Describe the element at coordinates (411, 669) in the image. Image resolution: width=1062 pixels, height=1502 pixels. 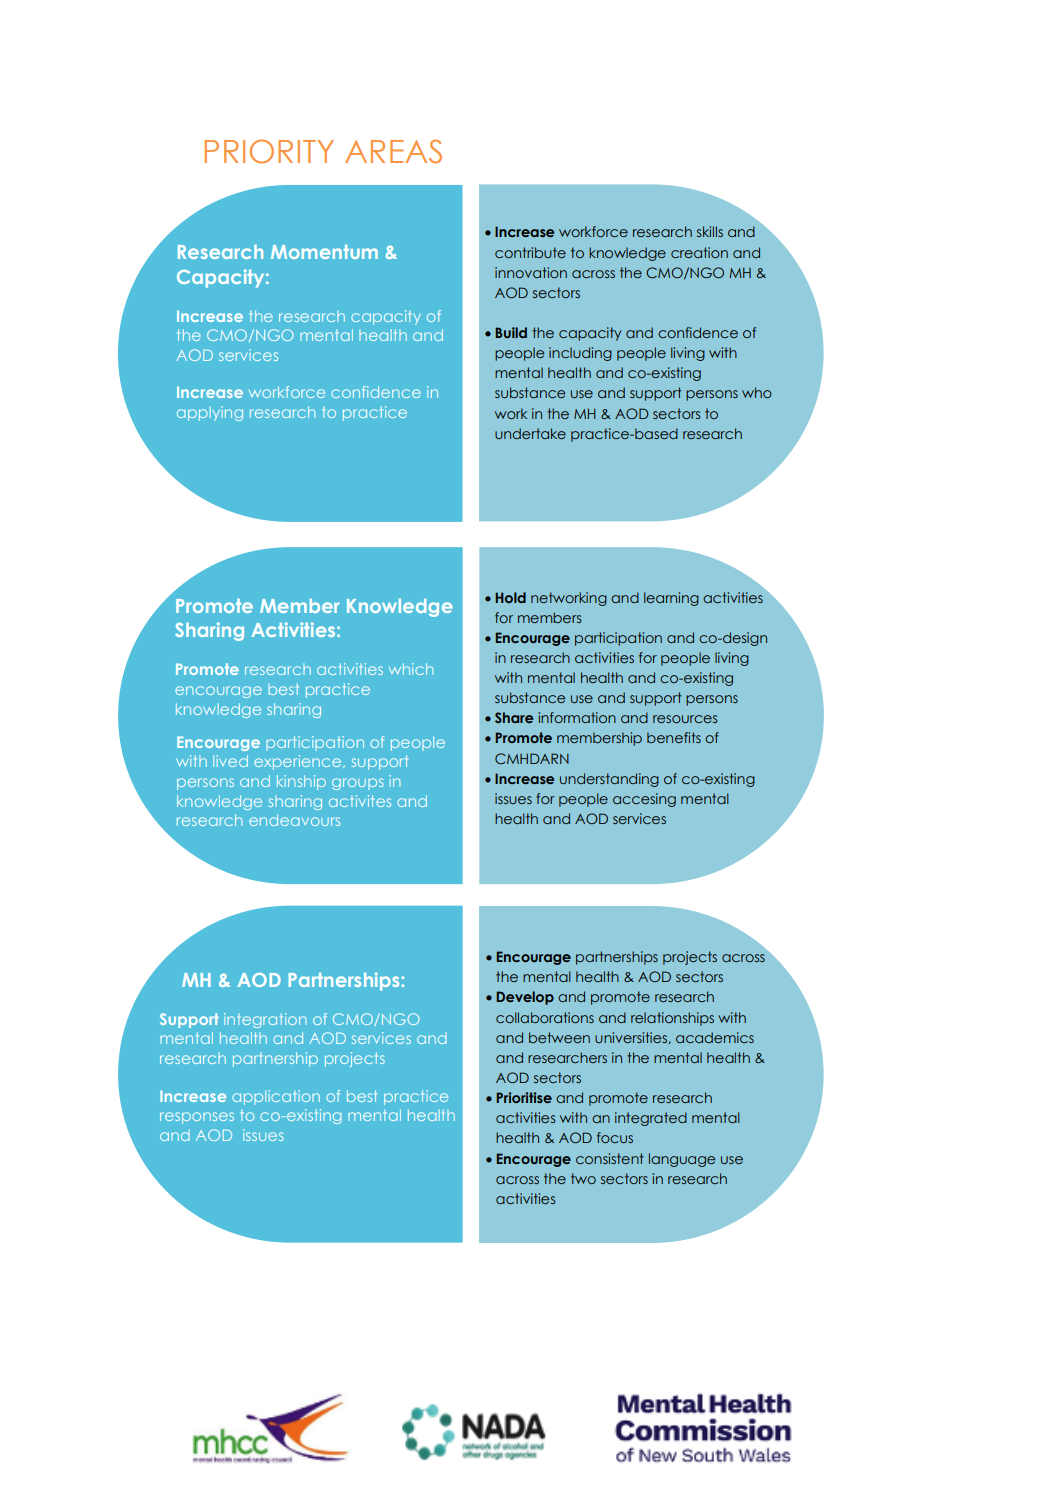
I see `which` at that location.
